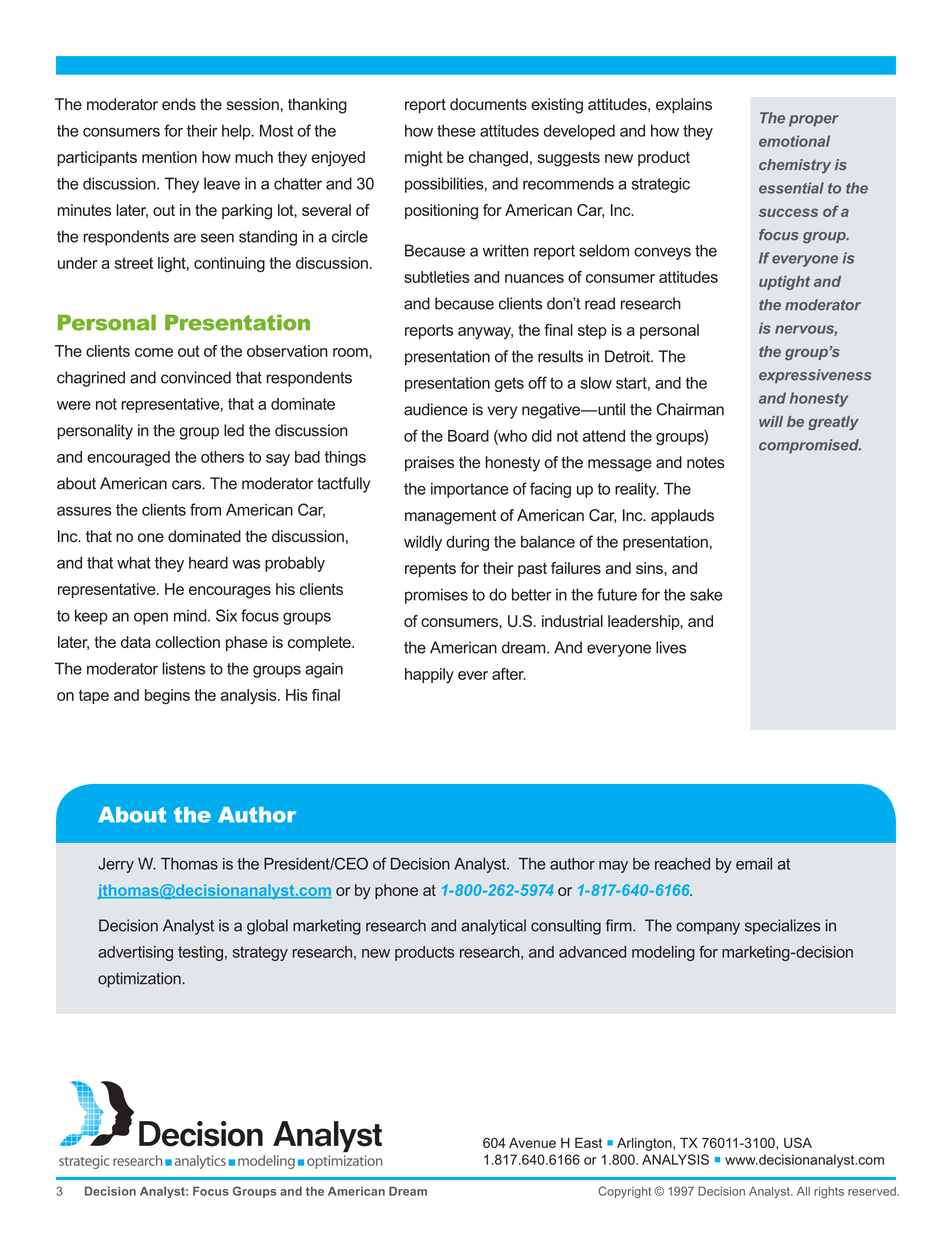  What do you see at coordinates (493, 927) in the document?
I see `analytical` at bounding box center [493, 927].
